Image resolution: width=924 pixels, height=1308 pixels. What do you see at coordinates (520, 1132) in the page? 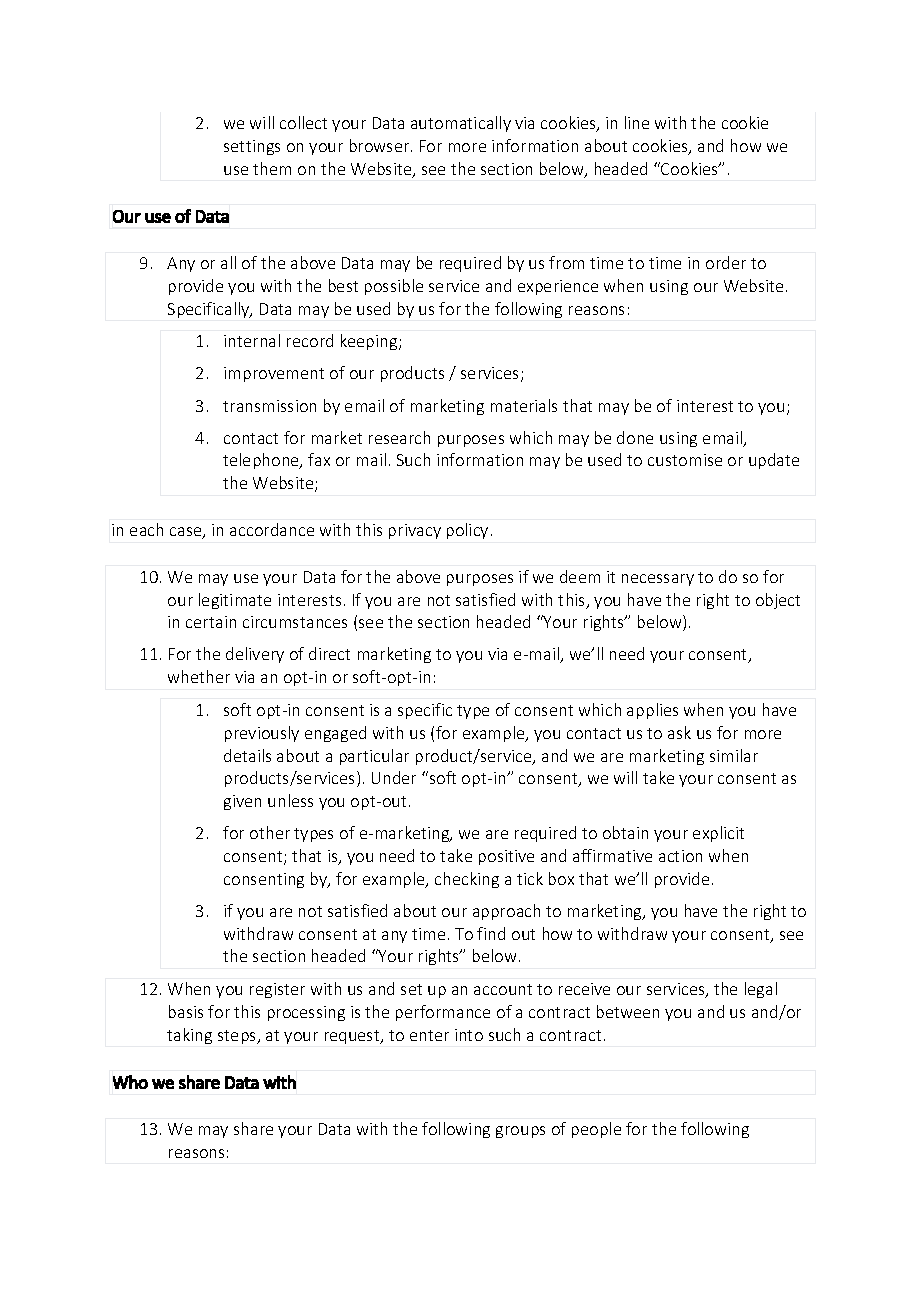
I see `groups` at bounding box center [520, 1132].
